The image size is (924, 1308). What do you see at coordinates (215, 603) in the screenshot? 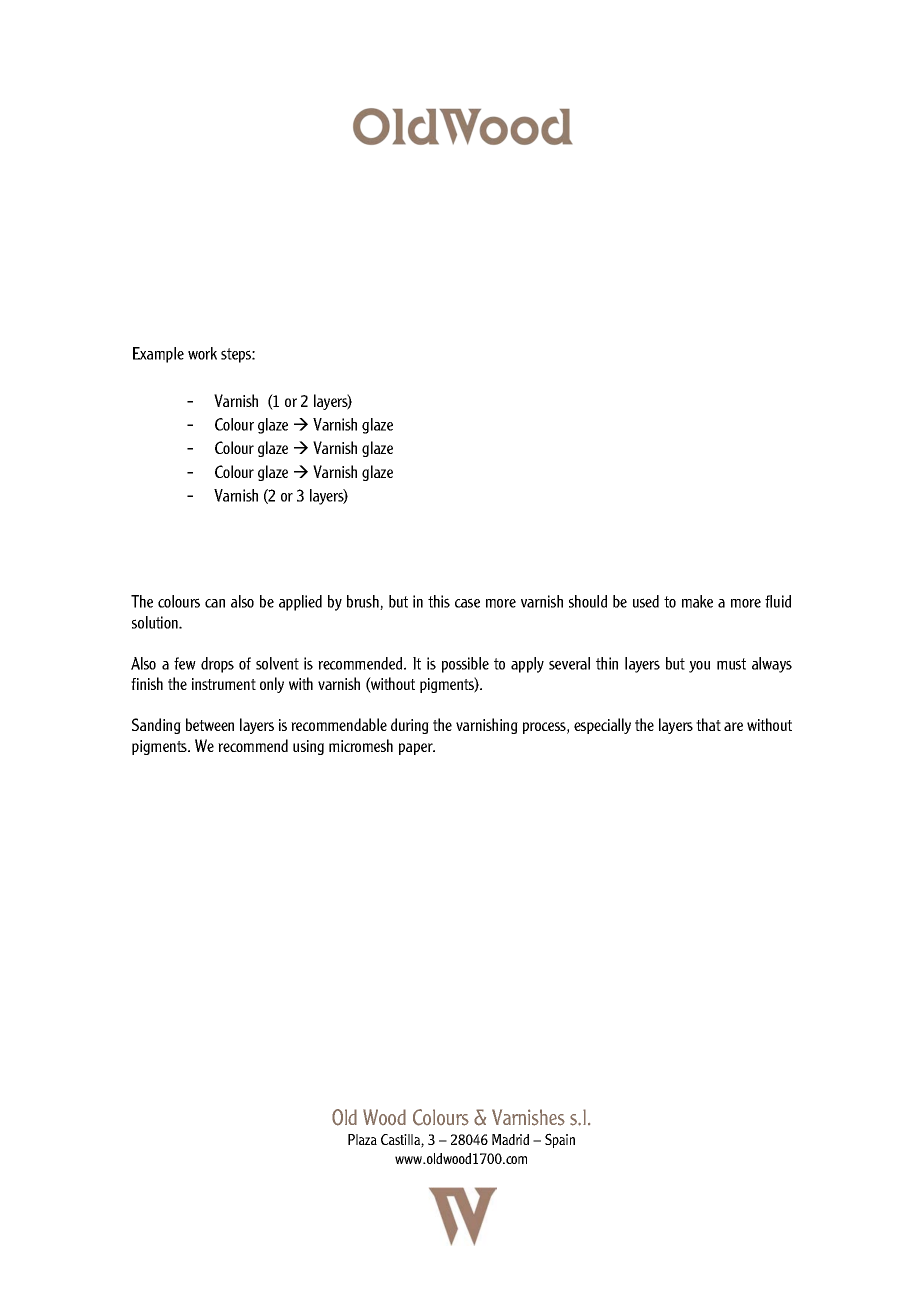
I see `can` at bounding box center [215, 603].
